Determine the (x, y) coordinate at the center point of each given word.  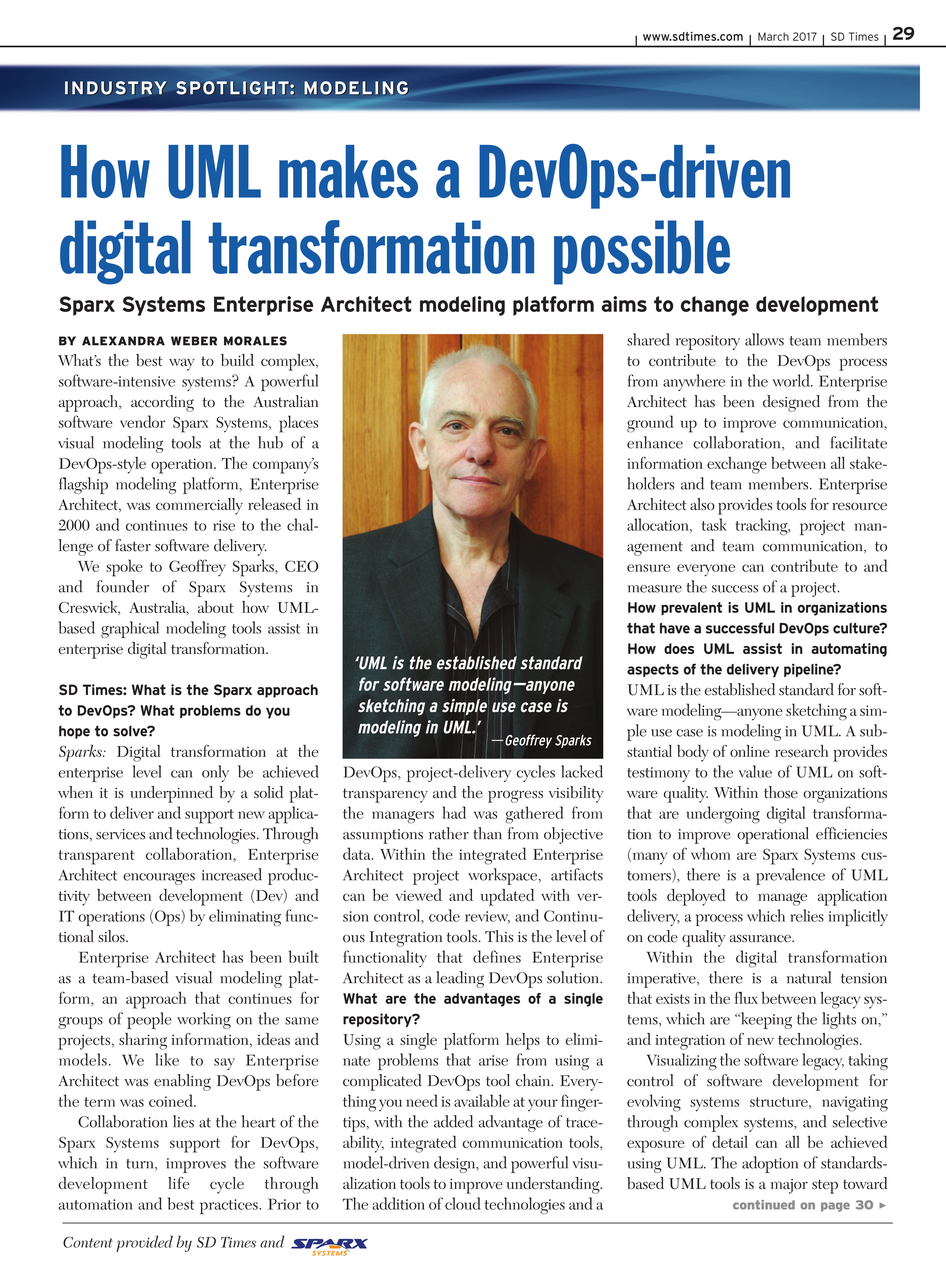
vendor (142, 421)
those (781, 792)
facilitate (858, 442)
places (298, 424)
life (179, 1183)
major (789, 1186)
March (773, 36)
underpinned (171, 794)
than (487, 833)
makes (348, 171)
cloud (463, 1203)
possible (642, 252)
